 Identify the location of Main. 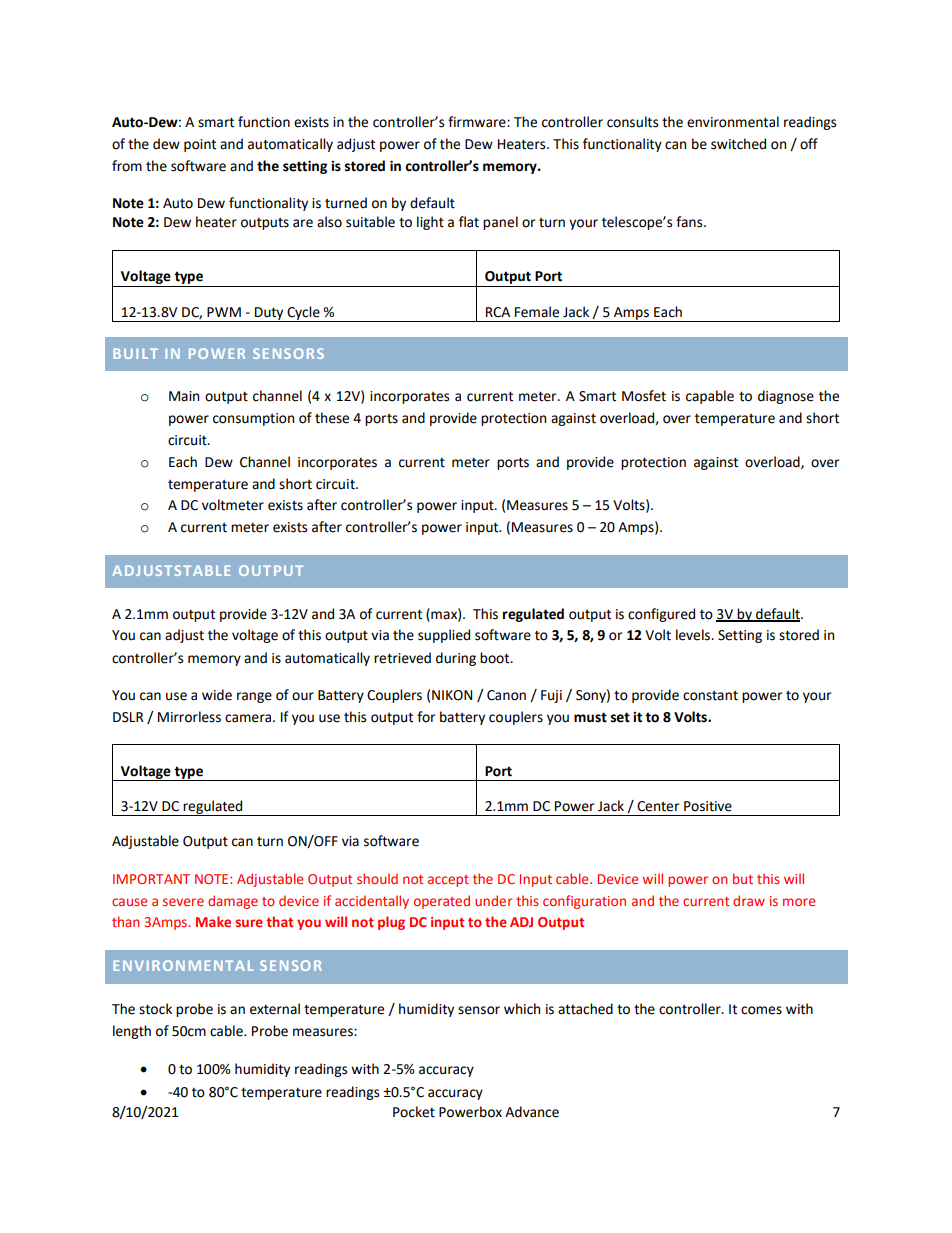
(184, 396).
